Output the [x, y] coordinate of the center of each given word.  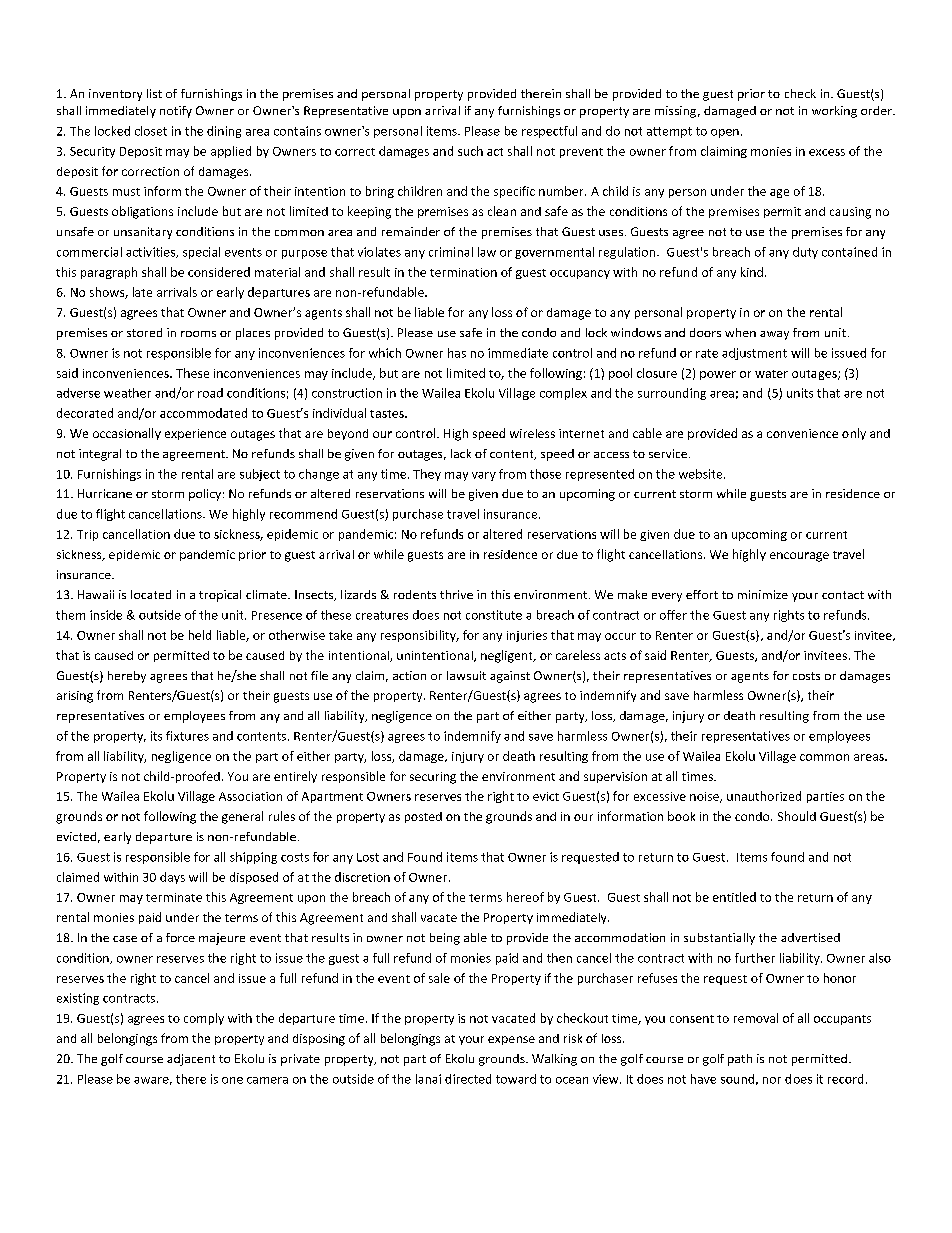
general [242, 817]
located [151, 594]
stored [144, 332]
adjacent [191, 1060]
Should [797, 816]
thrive [456, 594]
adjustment [754, 354]
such [470, 151]
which [385, 353]
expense [511, 1040]
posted [423, 817]
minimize [763, 594]
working [834, 112]
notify [176, 112]
